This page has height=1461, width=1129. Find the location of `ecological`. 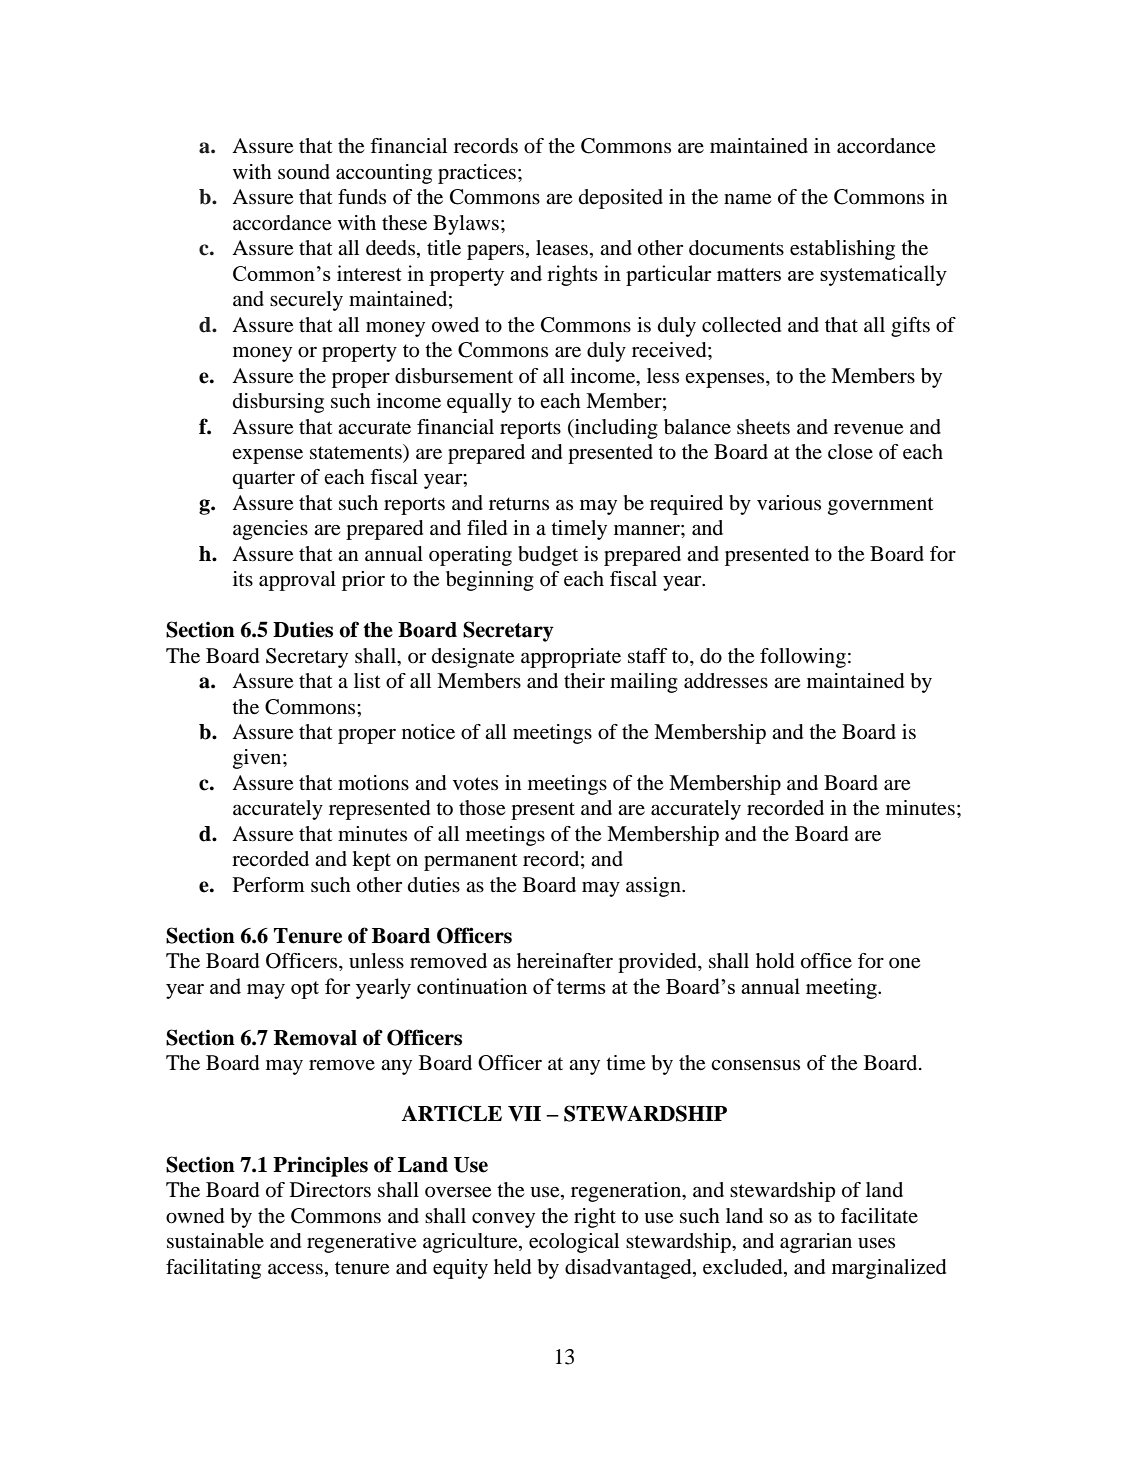

ecological is located at coordinates (574, 1243).
